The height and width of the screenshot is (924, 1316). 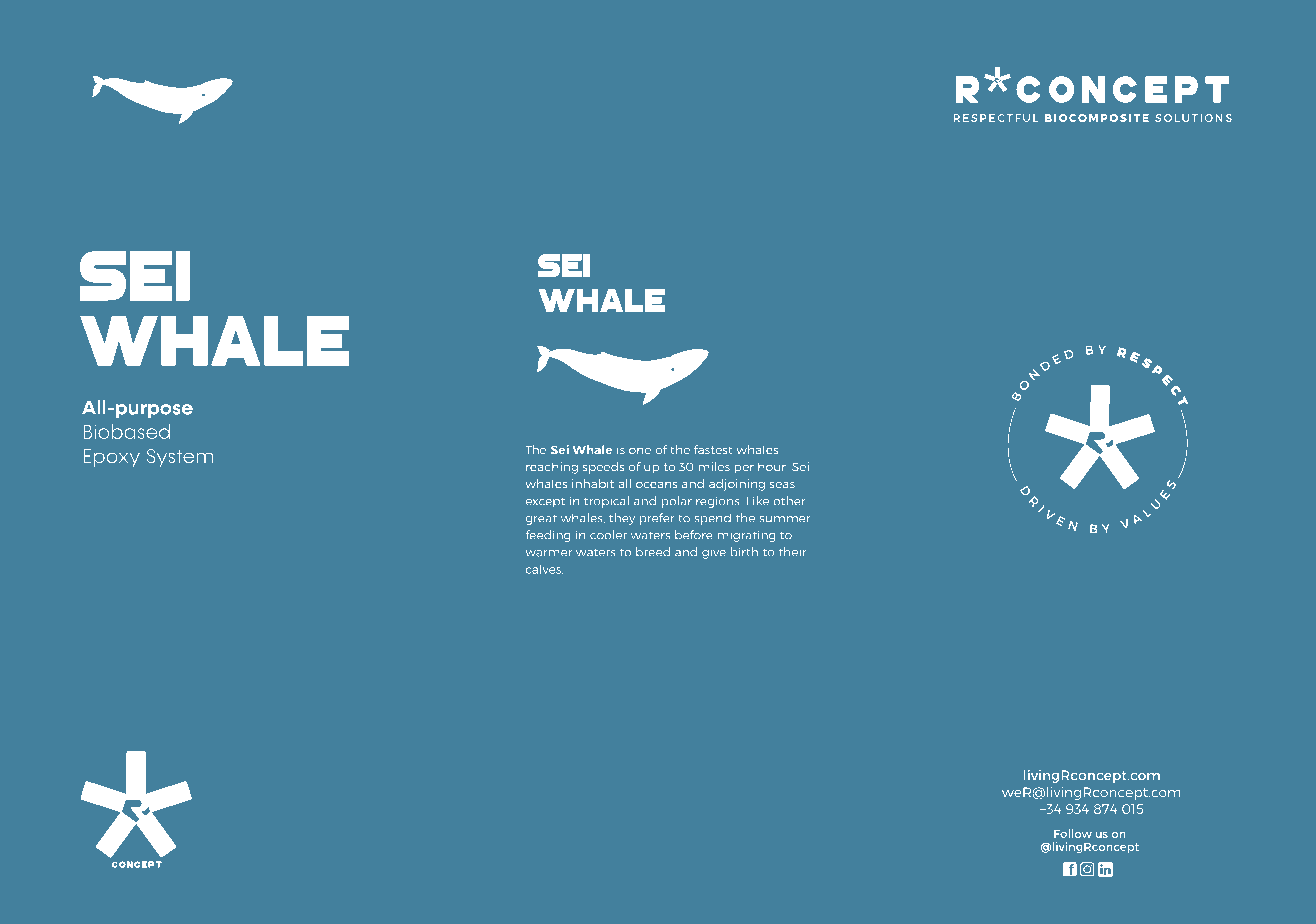 What do you see at coordinates (180, 458) in the screenshot?
I see `System` at bounding box center [180, 458].
